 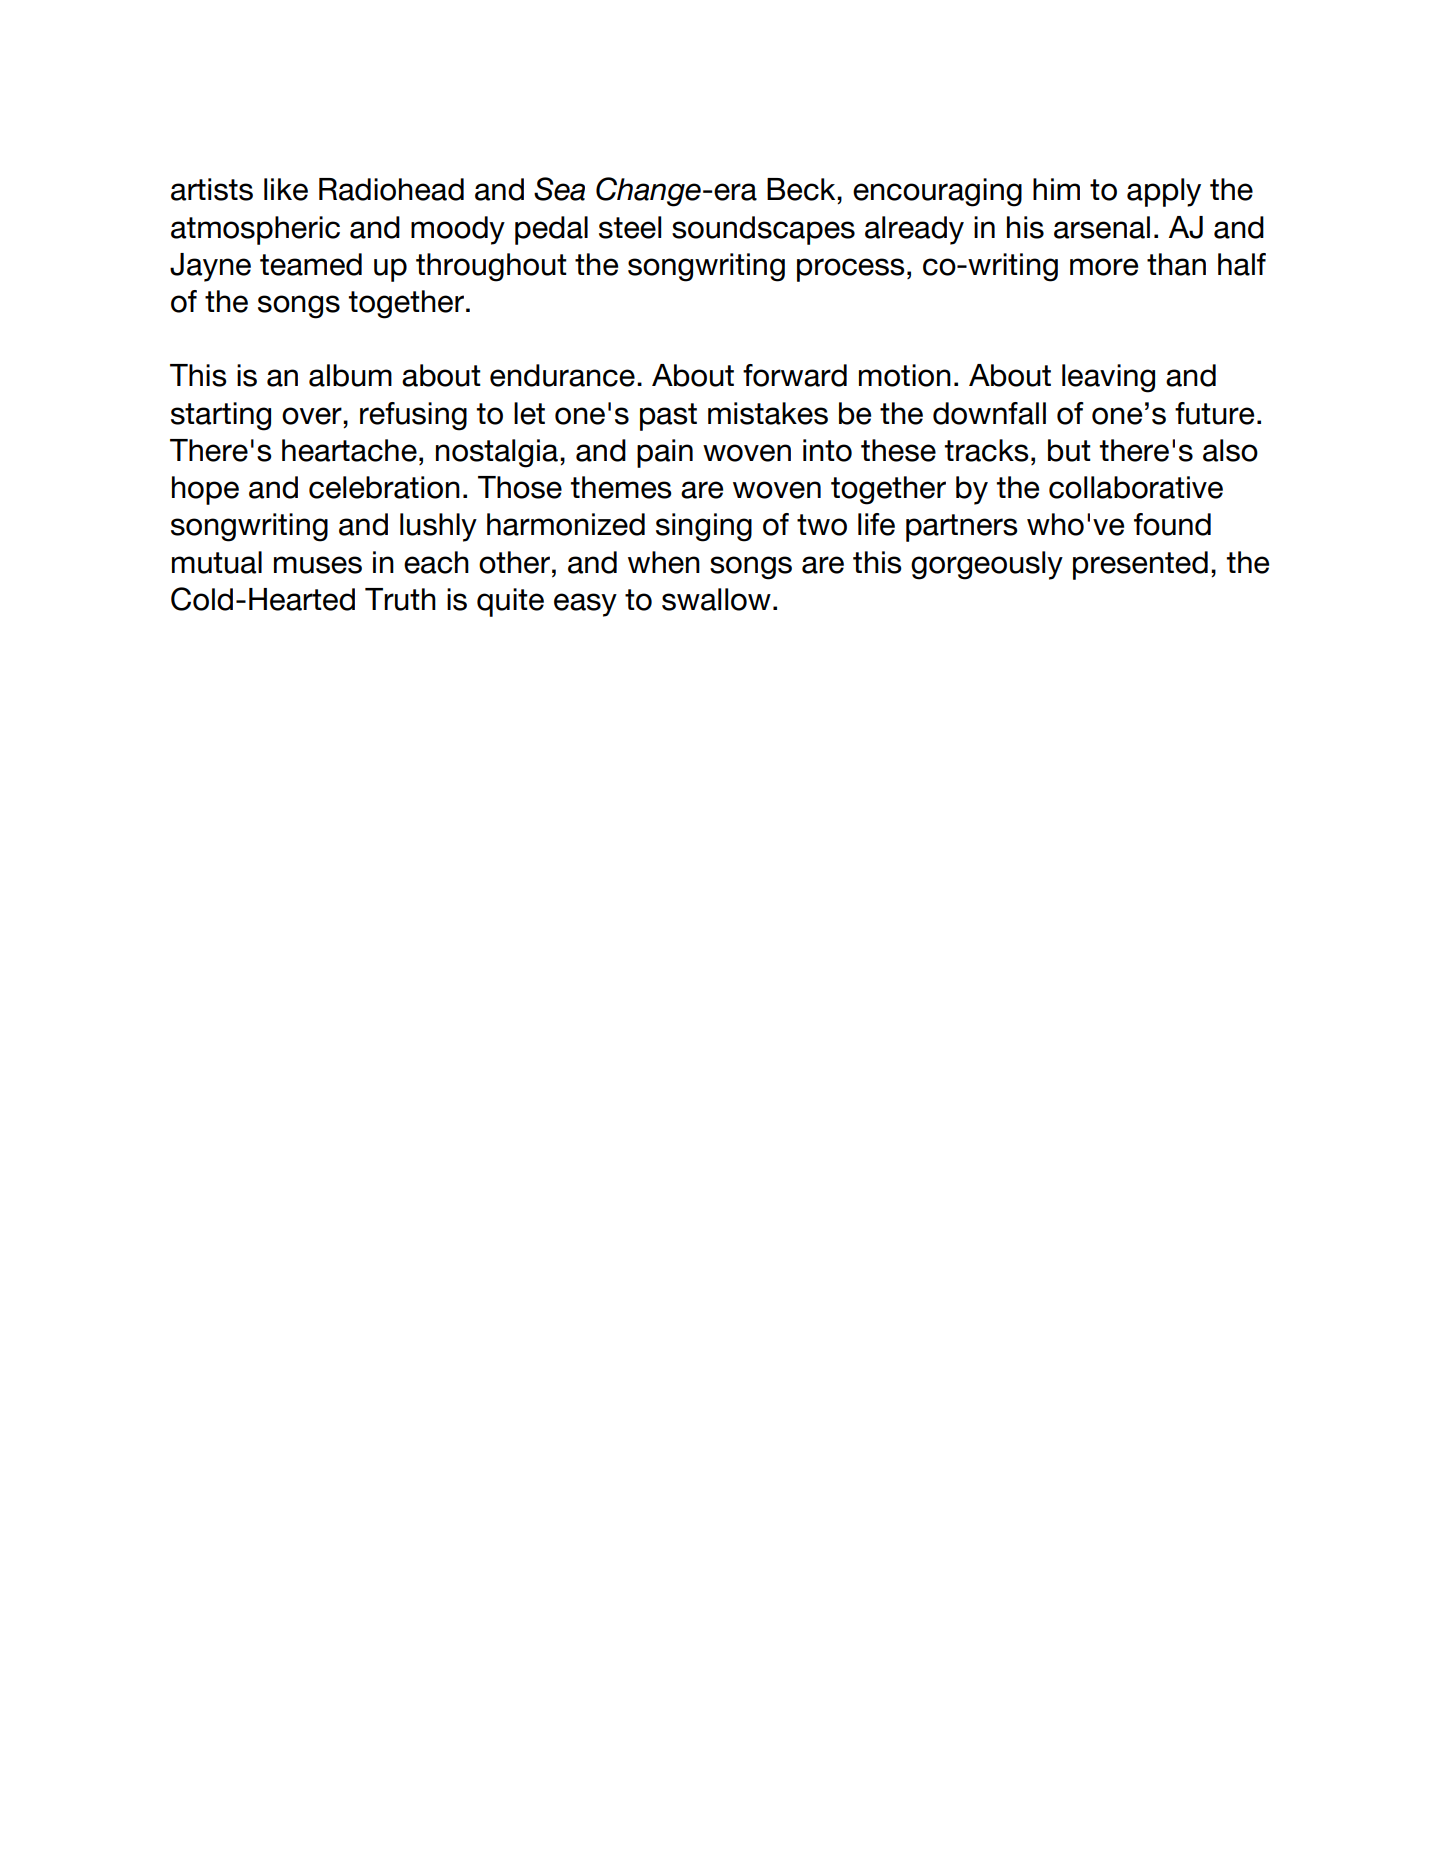 I want to click on swallow, so click(x=716, y=599).
